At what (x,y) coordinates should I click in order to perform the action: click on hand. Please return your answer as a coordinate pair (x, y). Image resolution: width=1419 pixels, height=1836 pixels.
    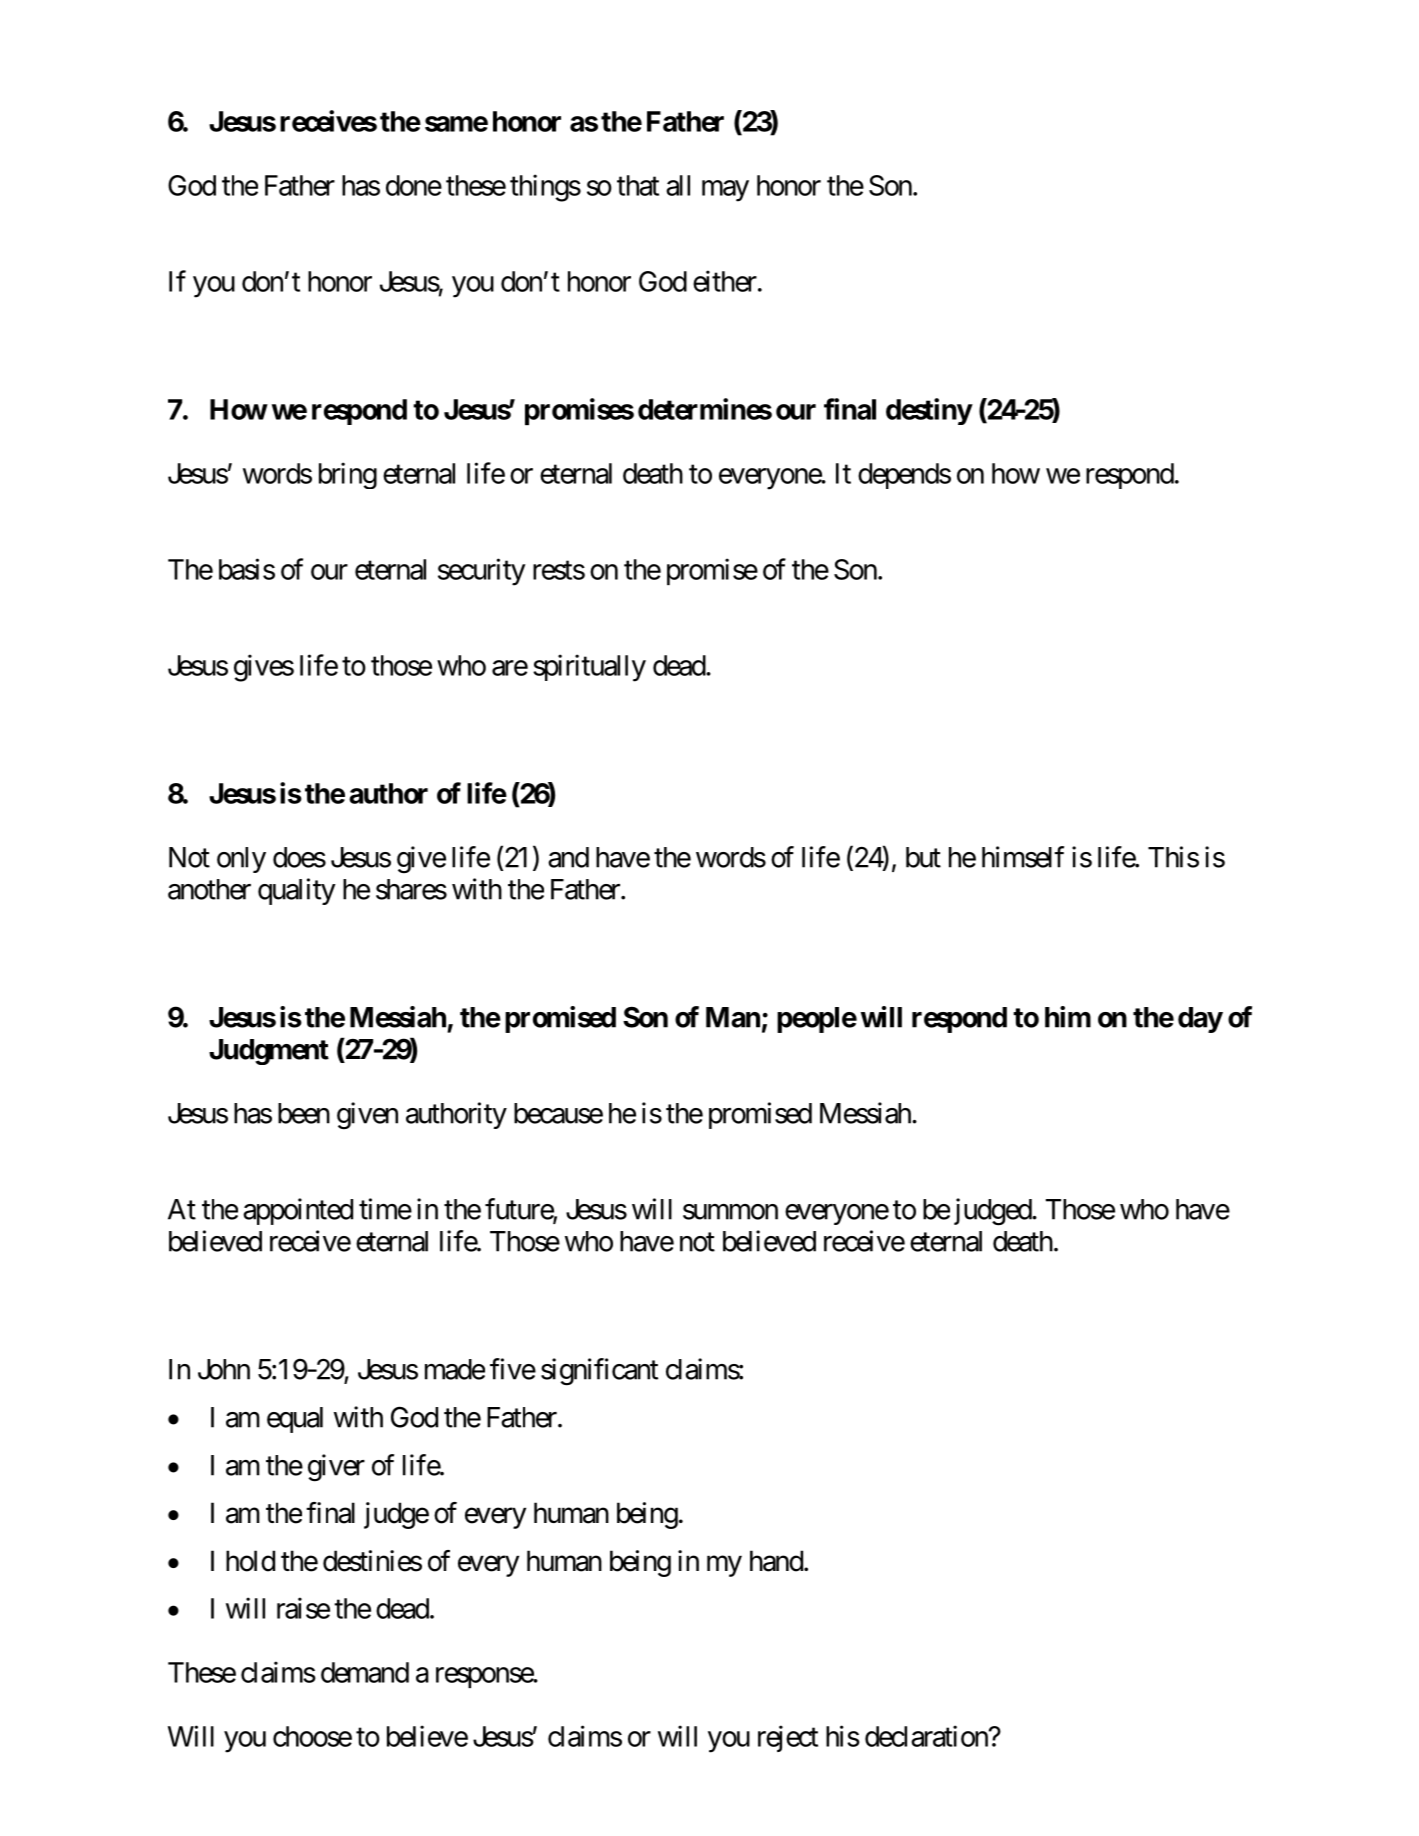
    Looking at the image, I should click on (776, 1561).
